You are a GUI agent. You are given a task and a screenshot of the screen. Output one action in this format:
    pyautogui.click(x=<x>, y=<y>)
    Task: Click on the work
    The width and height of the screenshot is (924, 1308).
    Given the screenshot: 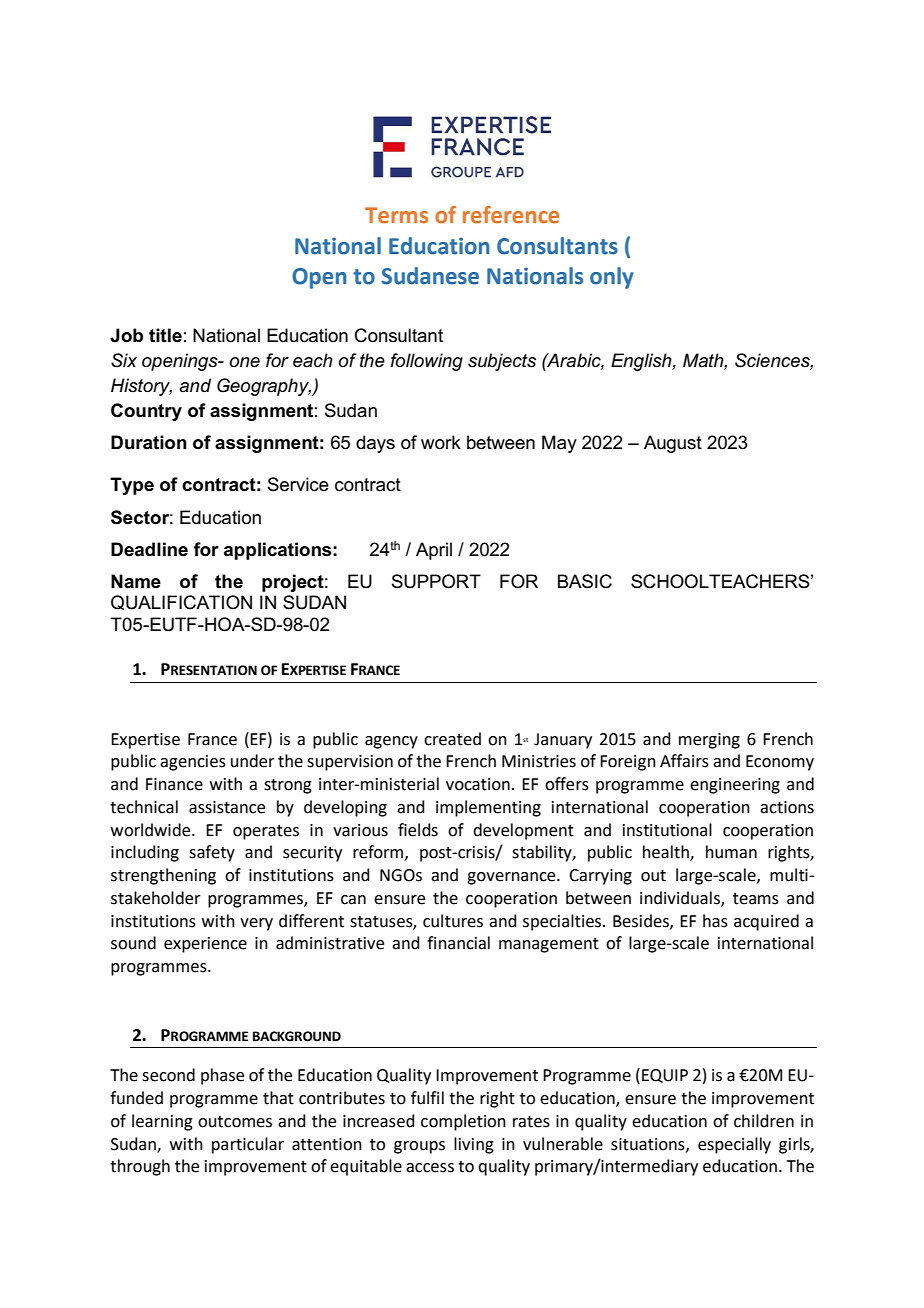 What is the action you would take?
    pyautogui.click(x=441, y=442)
